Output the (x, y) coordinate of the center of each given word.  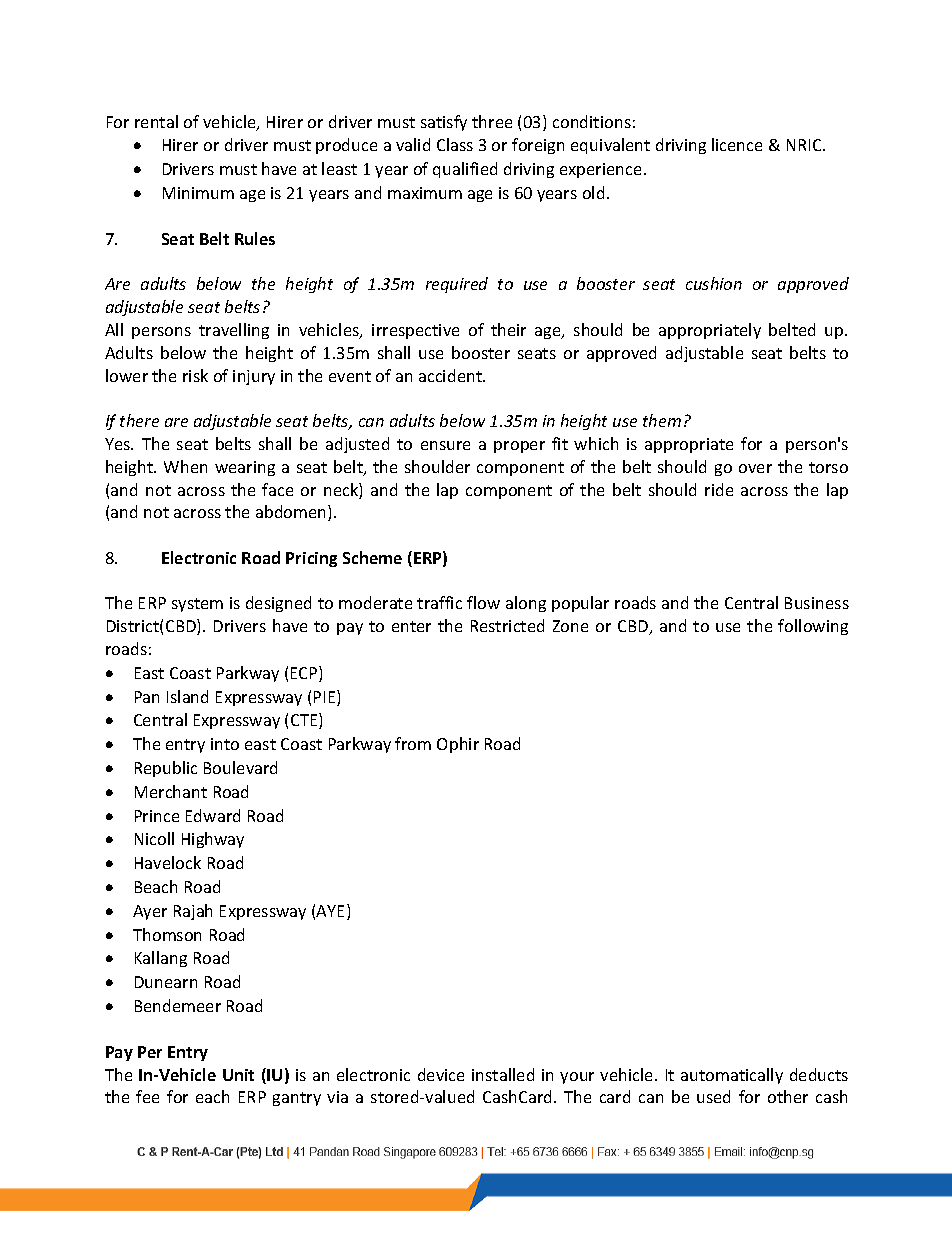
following (813, 627)
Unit (238, 1075)
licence (737, 144)
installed (503, 1074)
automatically (732, 1076)
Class (455, 144)
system (197, 605)
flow (483, 602)
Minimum (198, 193)
